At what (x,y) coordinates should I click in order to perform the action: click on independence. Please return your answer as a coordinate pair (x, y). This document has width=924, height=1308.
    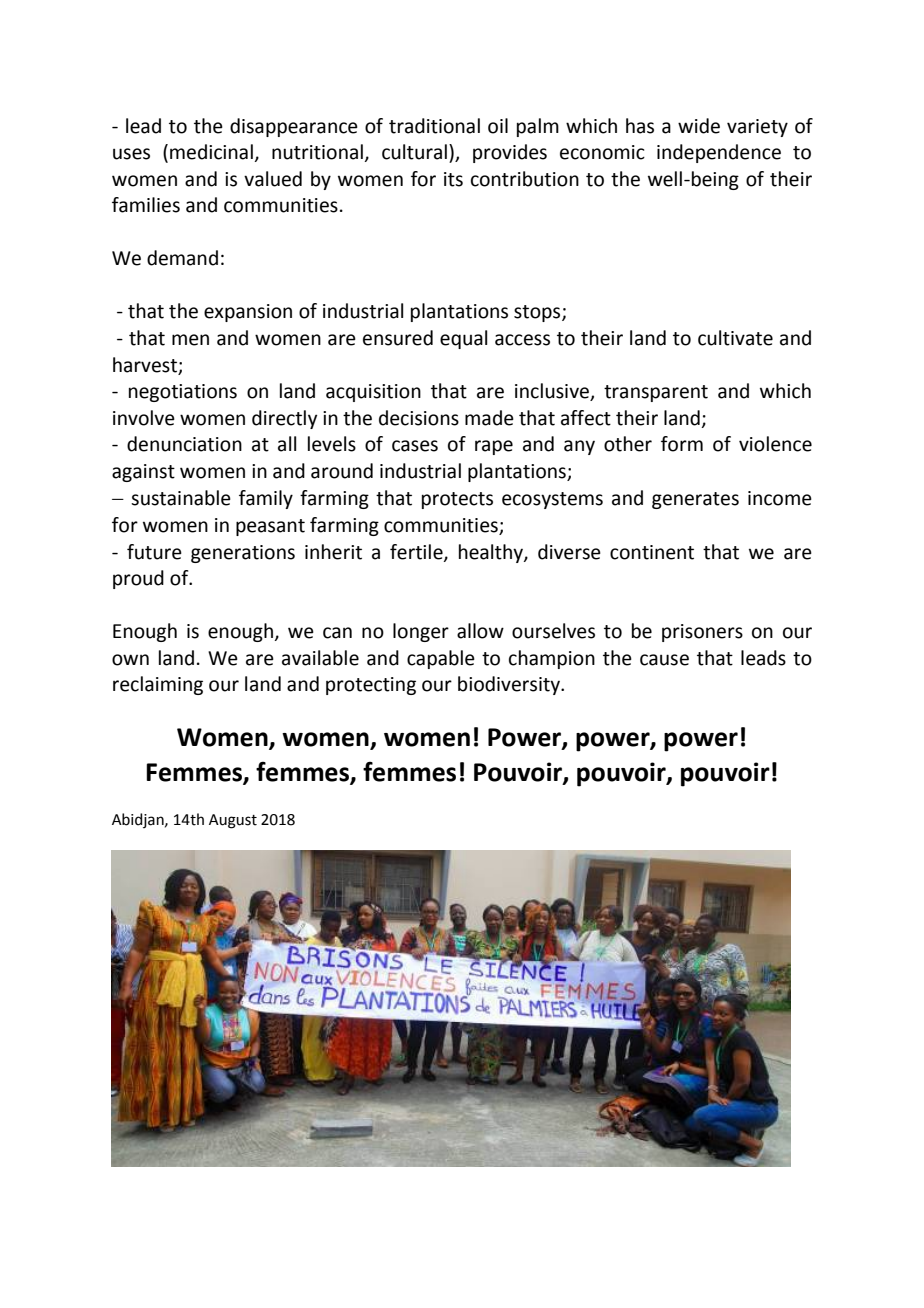
    Looking at the image, I should click on (719, 153).
